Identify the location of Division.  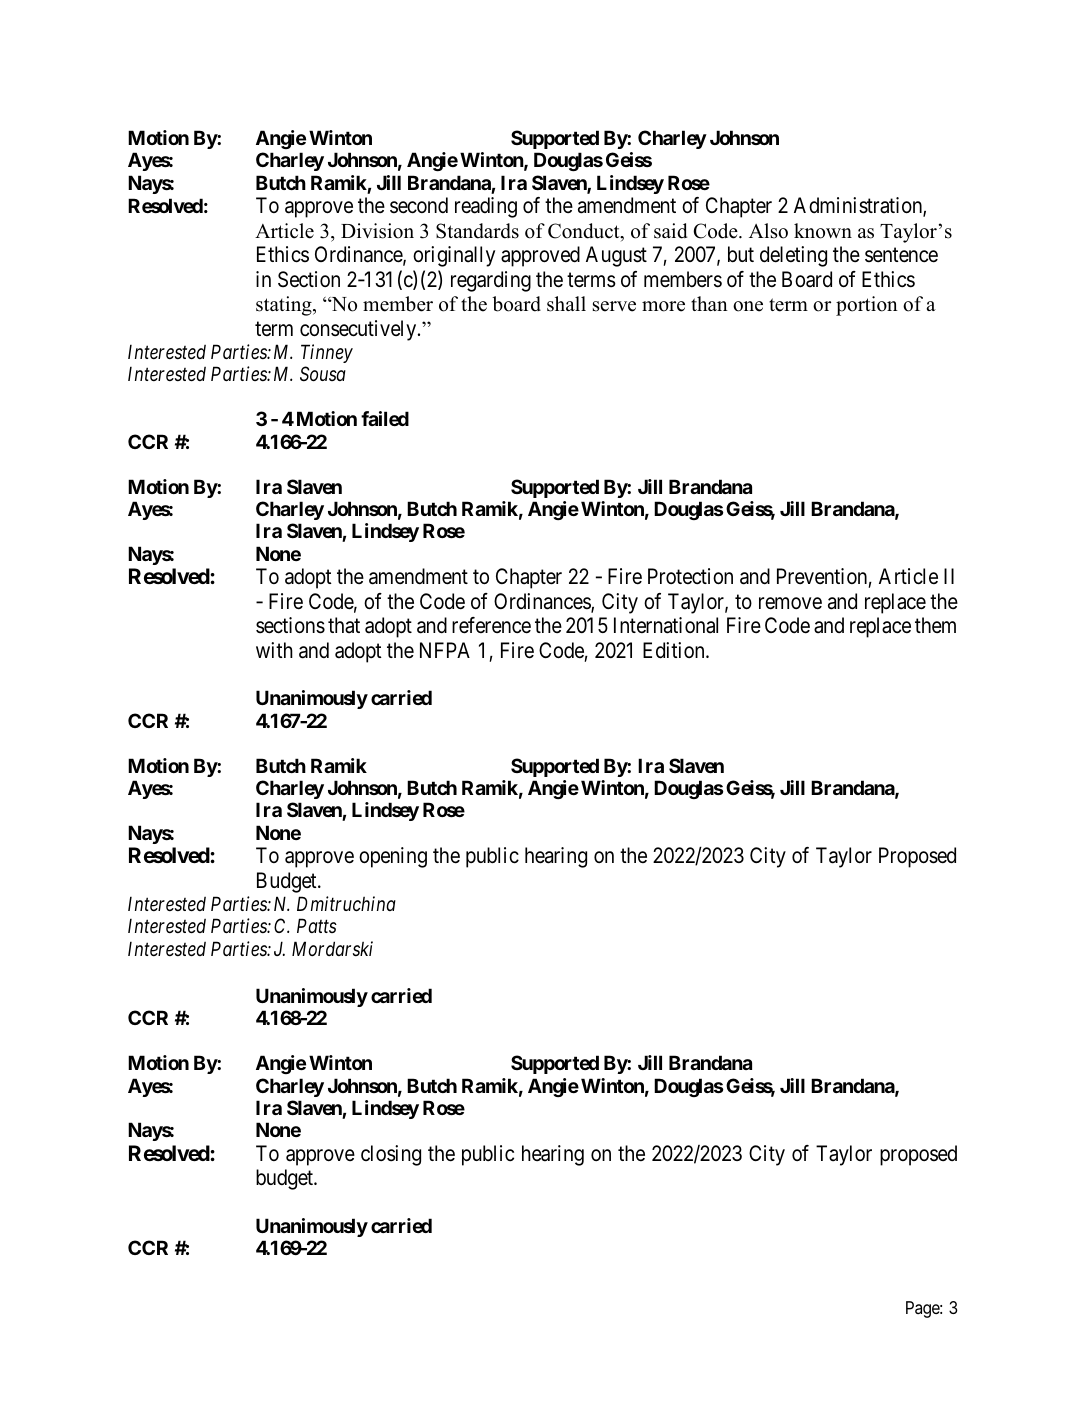
(377, 231).
